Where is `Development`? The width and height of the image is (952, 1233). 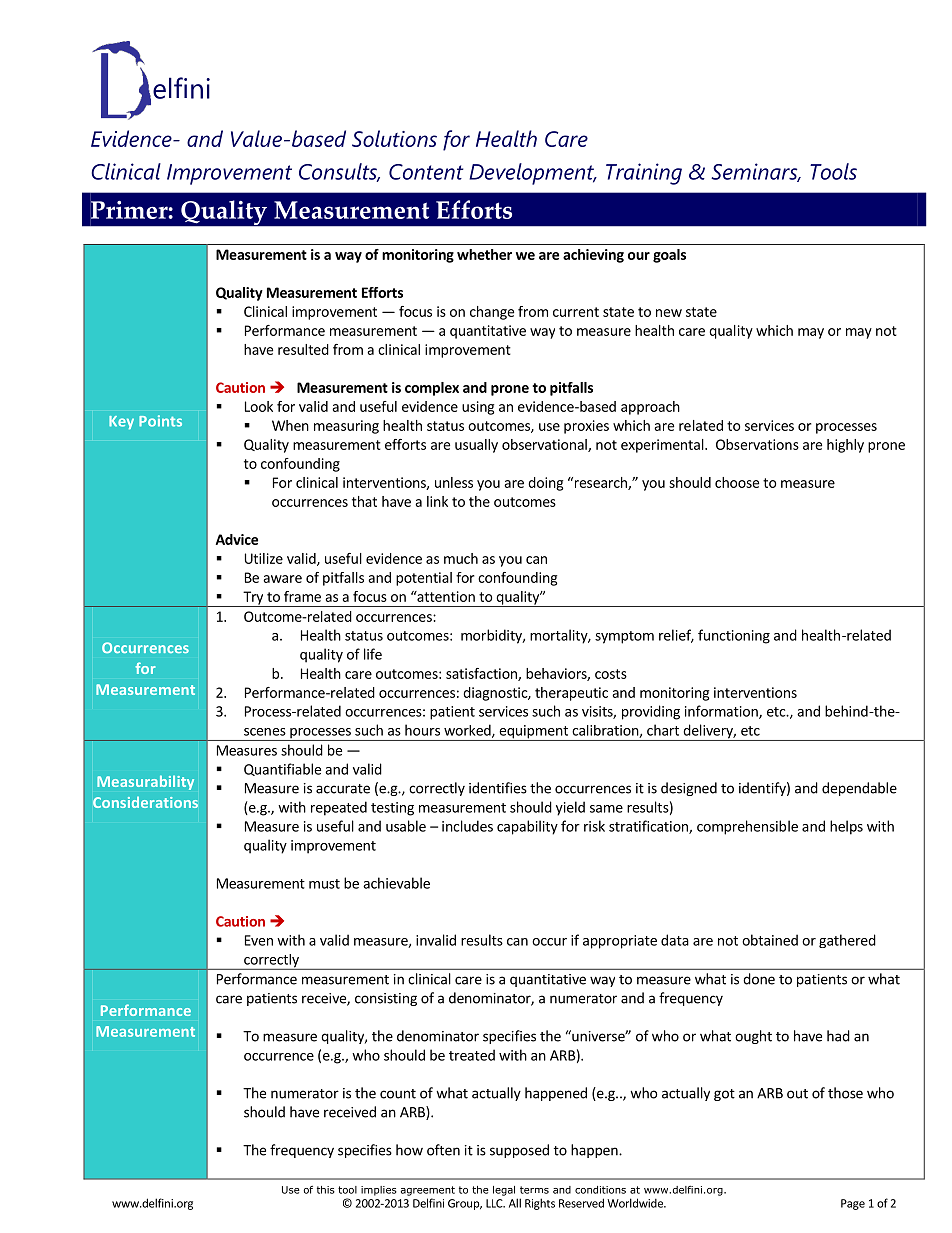 Development is located at coordinates (532, 174).
